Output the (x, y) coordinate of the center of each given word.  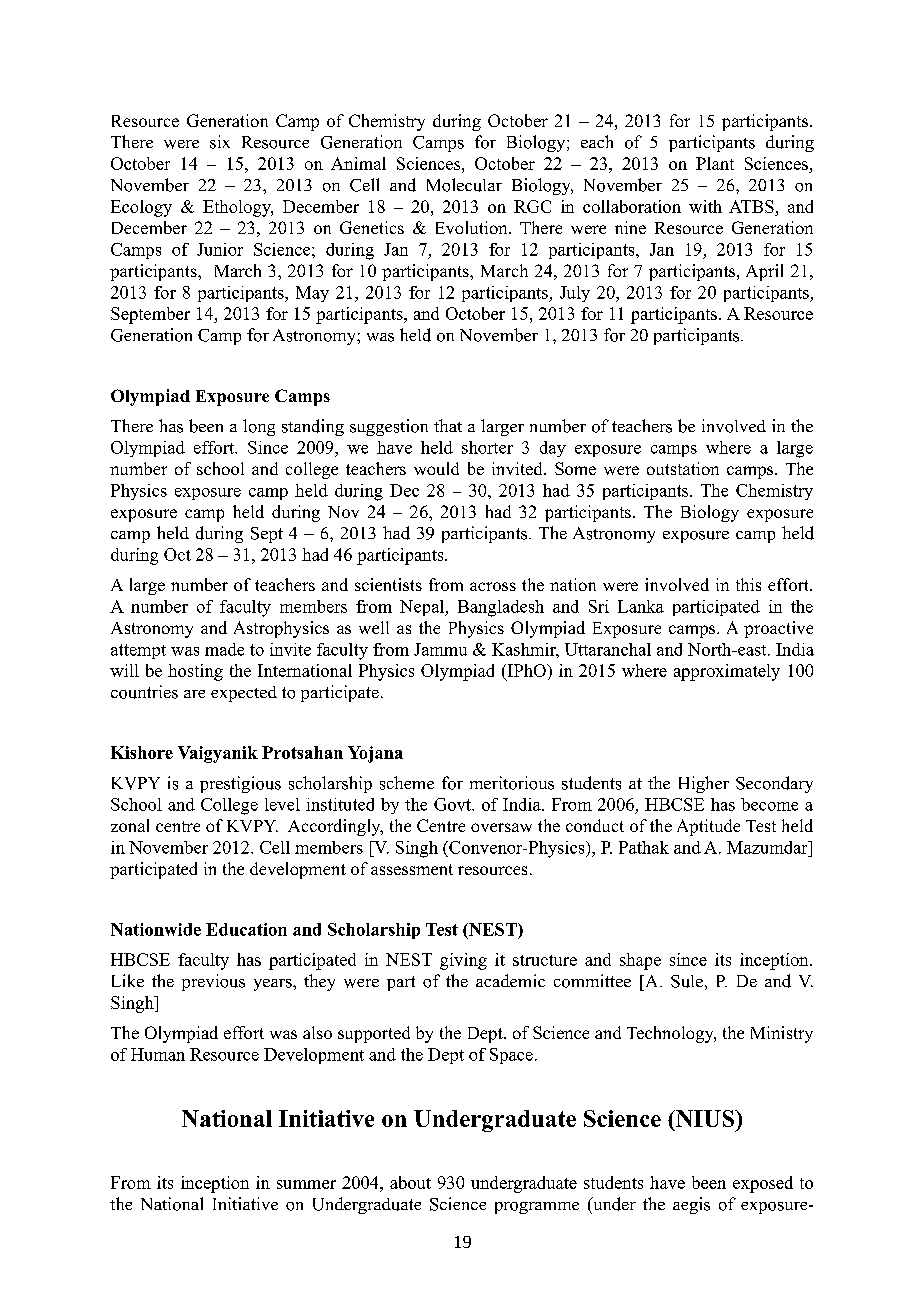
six (220, 142)
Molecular (464, 185)
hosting (195, 672)
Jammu (440, 649)
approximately (727, 672)
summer (306, 1184)
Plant (715, 163)
